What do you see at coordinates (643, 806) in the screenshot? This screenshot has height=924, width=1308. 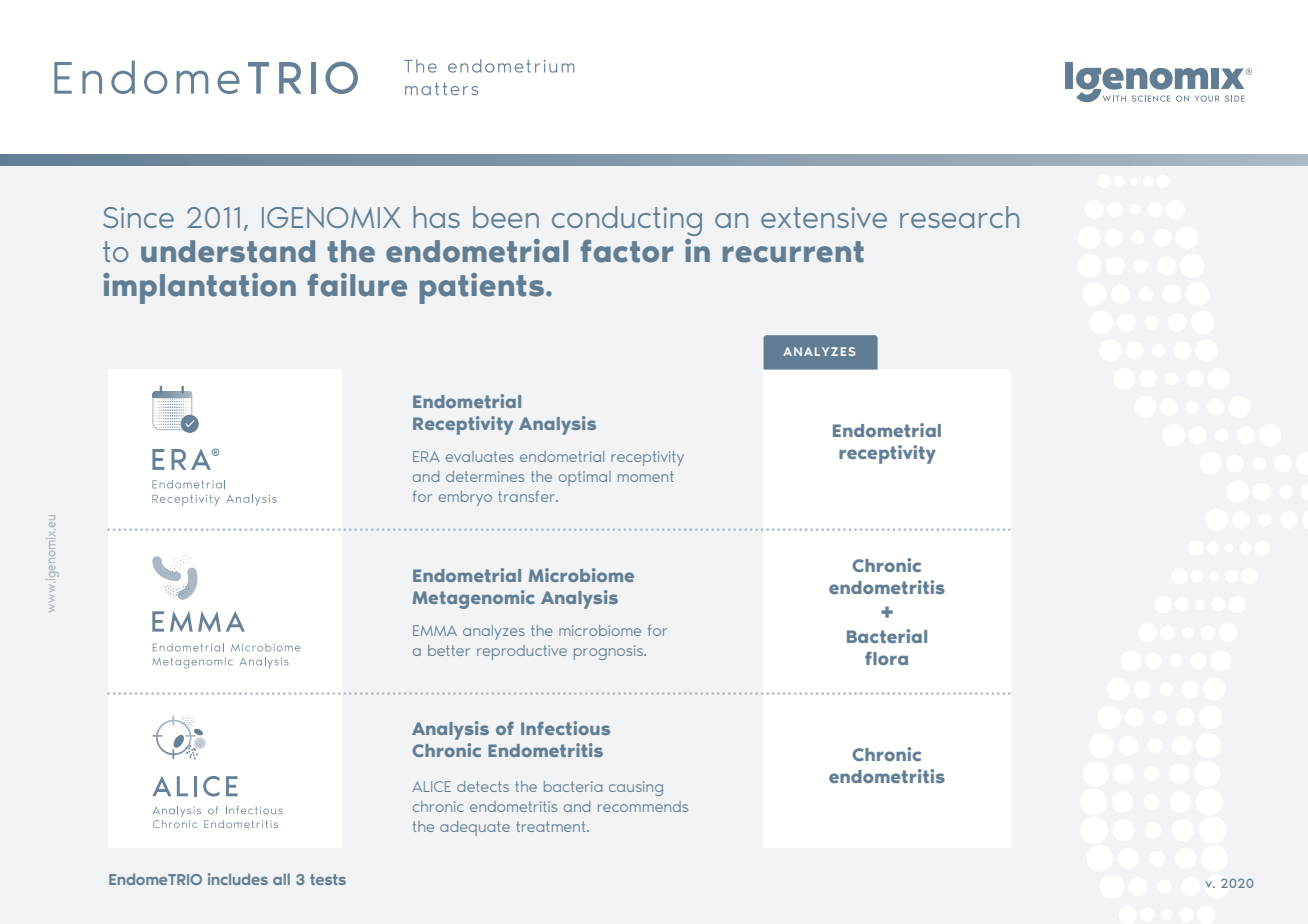 I see `recommends` at bounding box center [643, 806].
